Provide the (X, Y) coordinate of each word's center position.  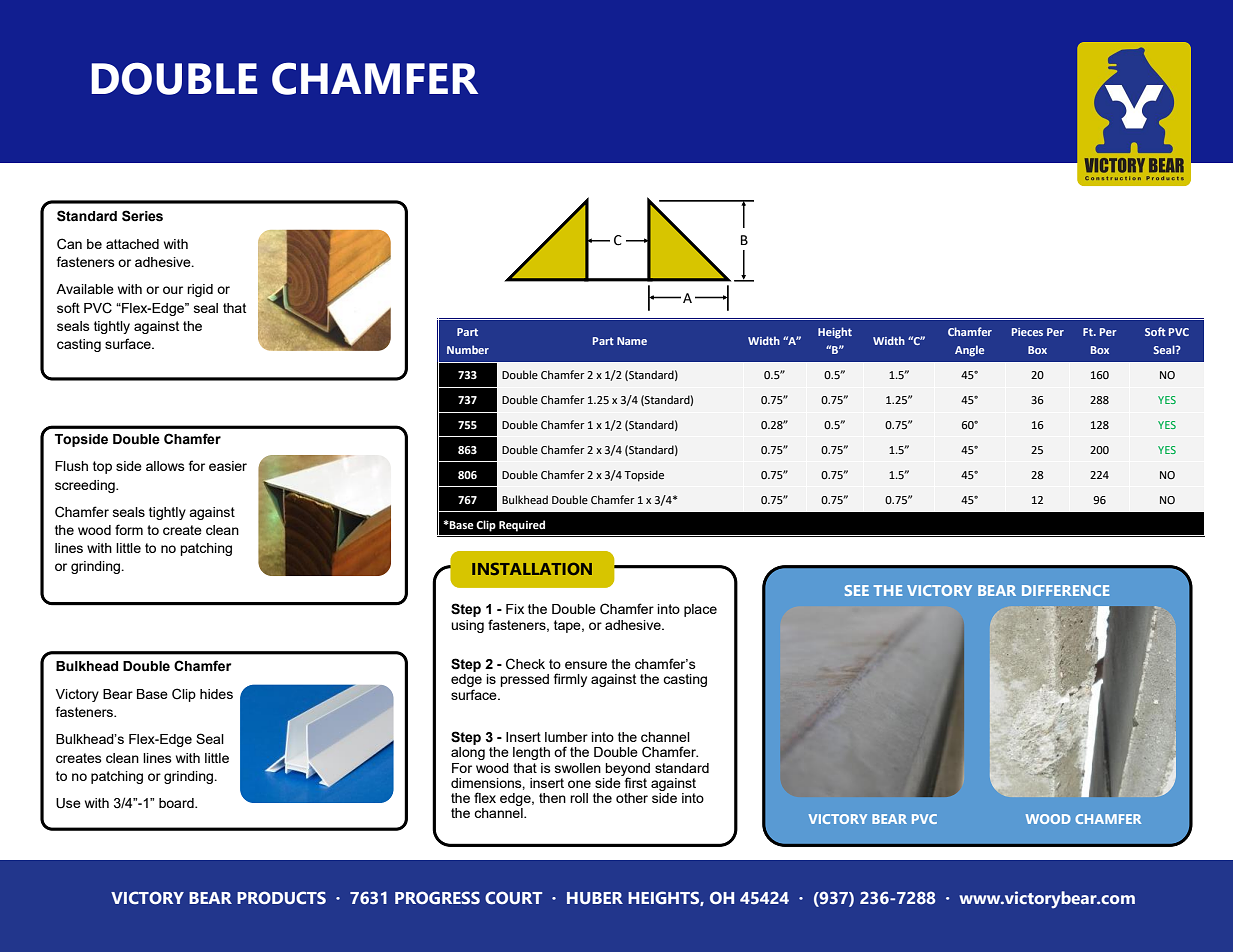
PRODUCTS (281, 898)
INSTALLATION (532, 568)
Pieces (1027, 332)
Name (632, 341)
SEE (857, 590)
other (632, 798)
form (129, 529)
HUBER (595, 898)
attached (132, 244)
